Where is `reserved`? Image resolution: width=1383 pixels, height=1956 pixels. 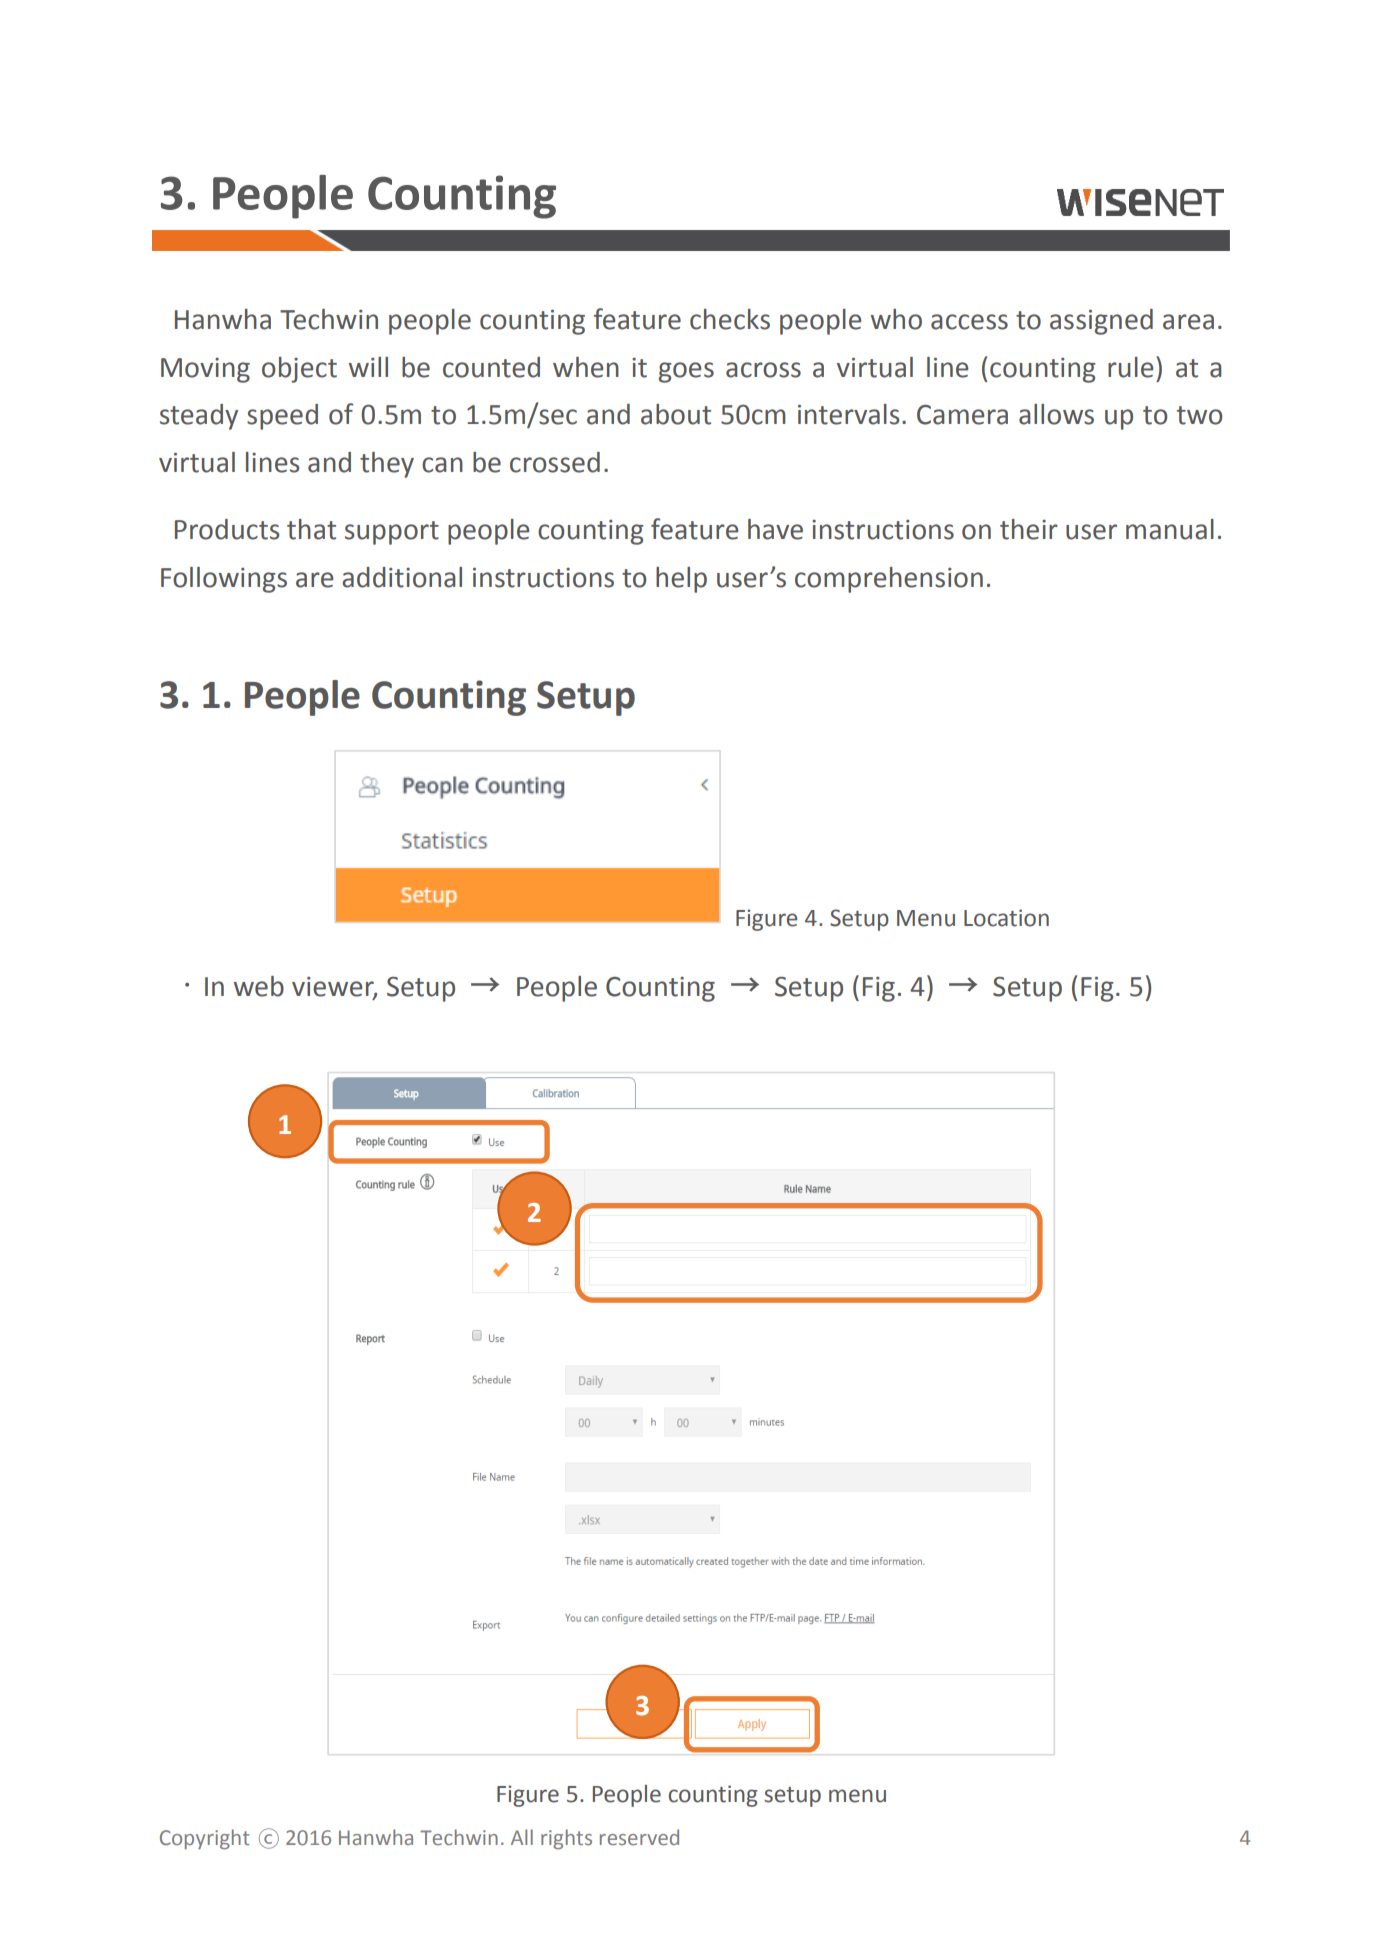 reserved is located at coordinates (639, 1837).
